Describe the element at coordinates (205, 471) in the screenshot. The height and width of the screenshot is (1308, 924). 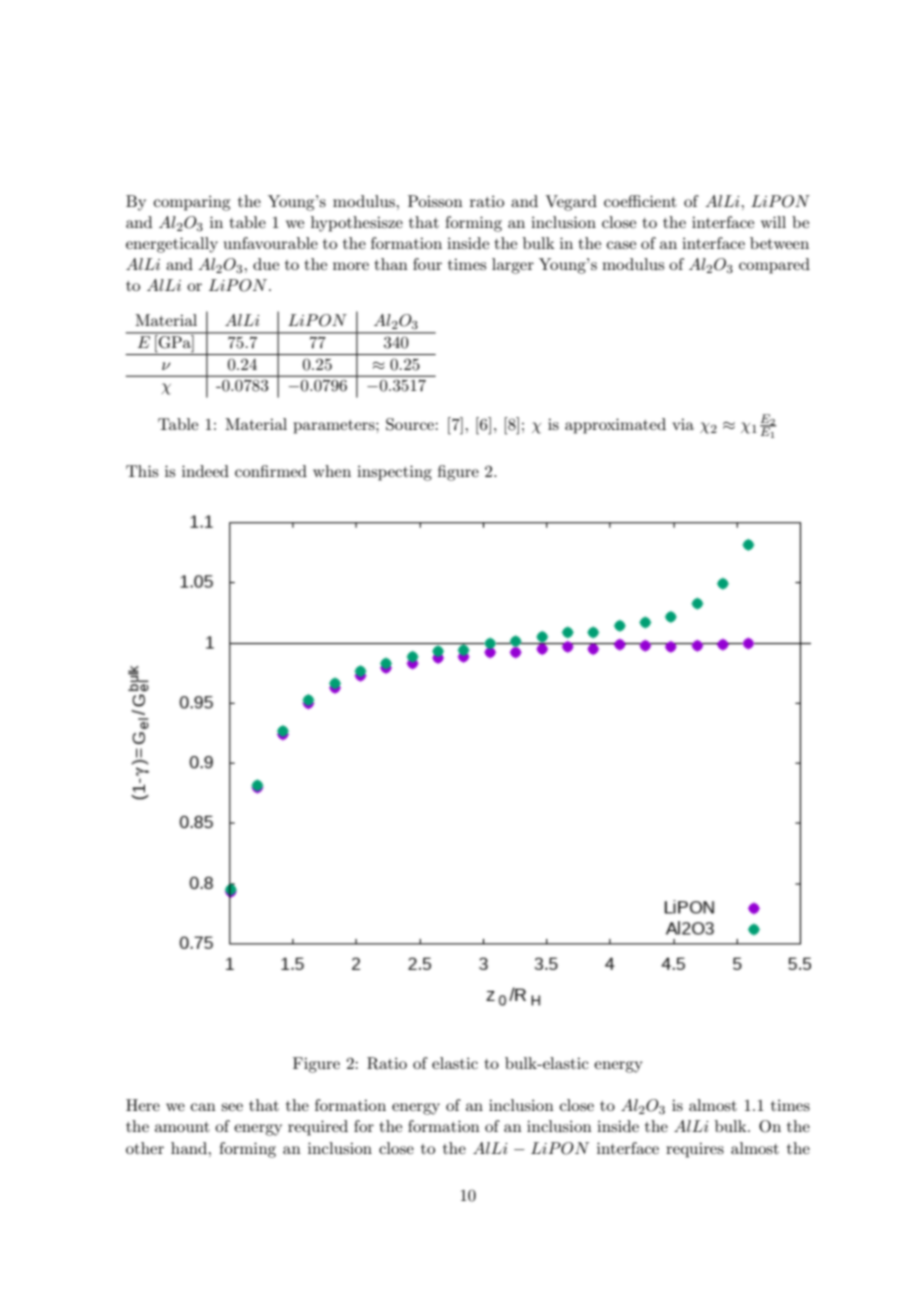
I see `indeed` at that location.
